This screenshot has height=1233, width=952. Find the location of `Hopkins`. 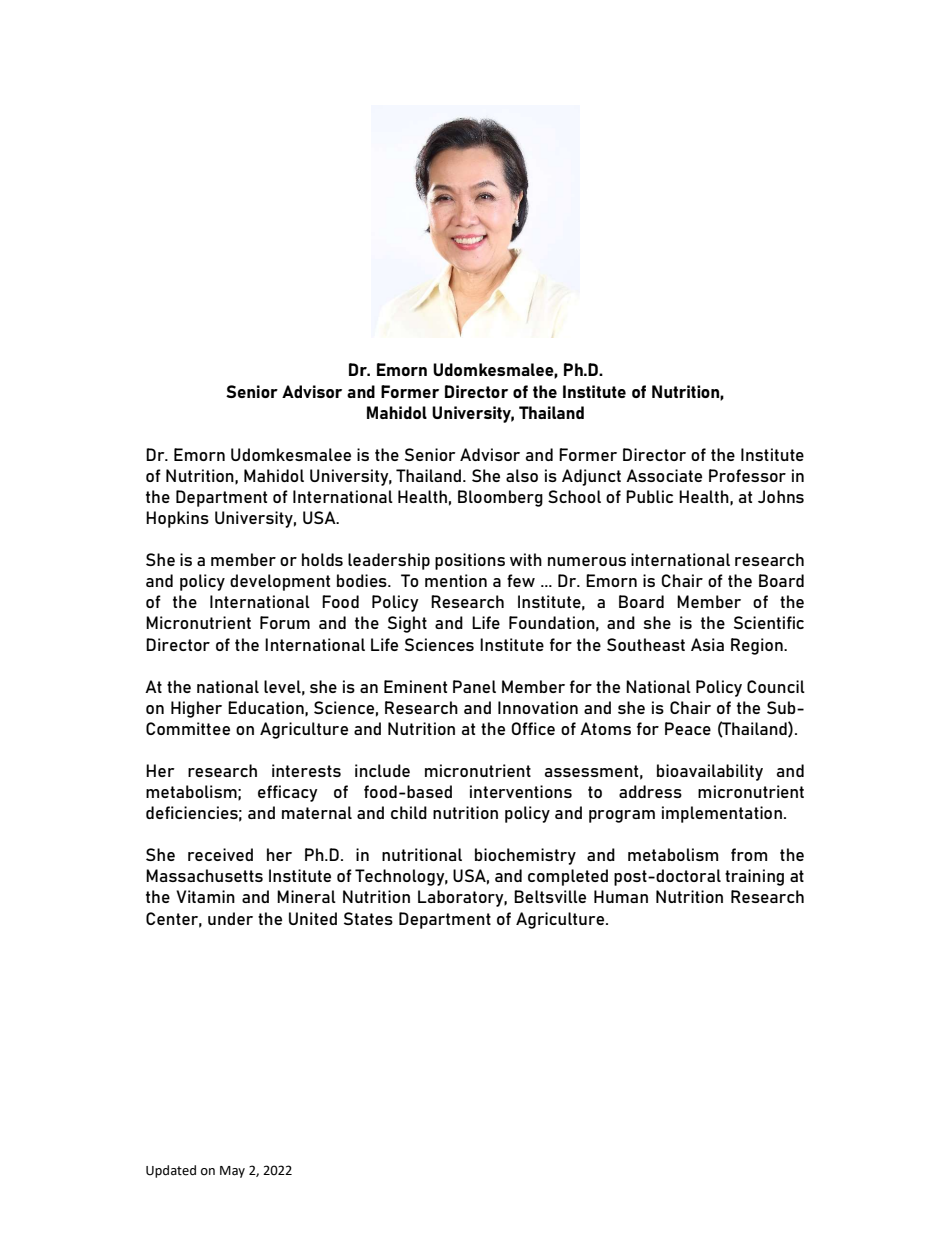

Hopkins is located at coordinates (177, 519).
